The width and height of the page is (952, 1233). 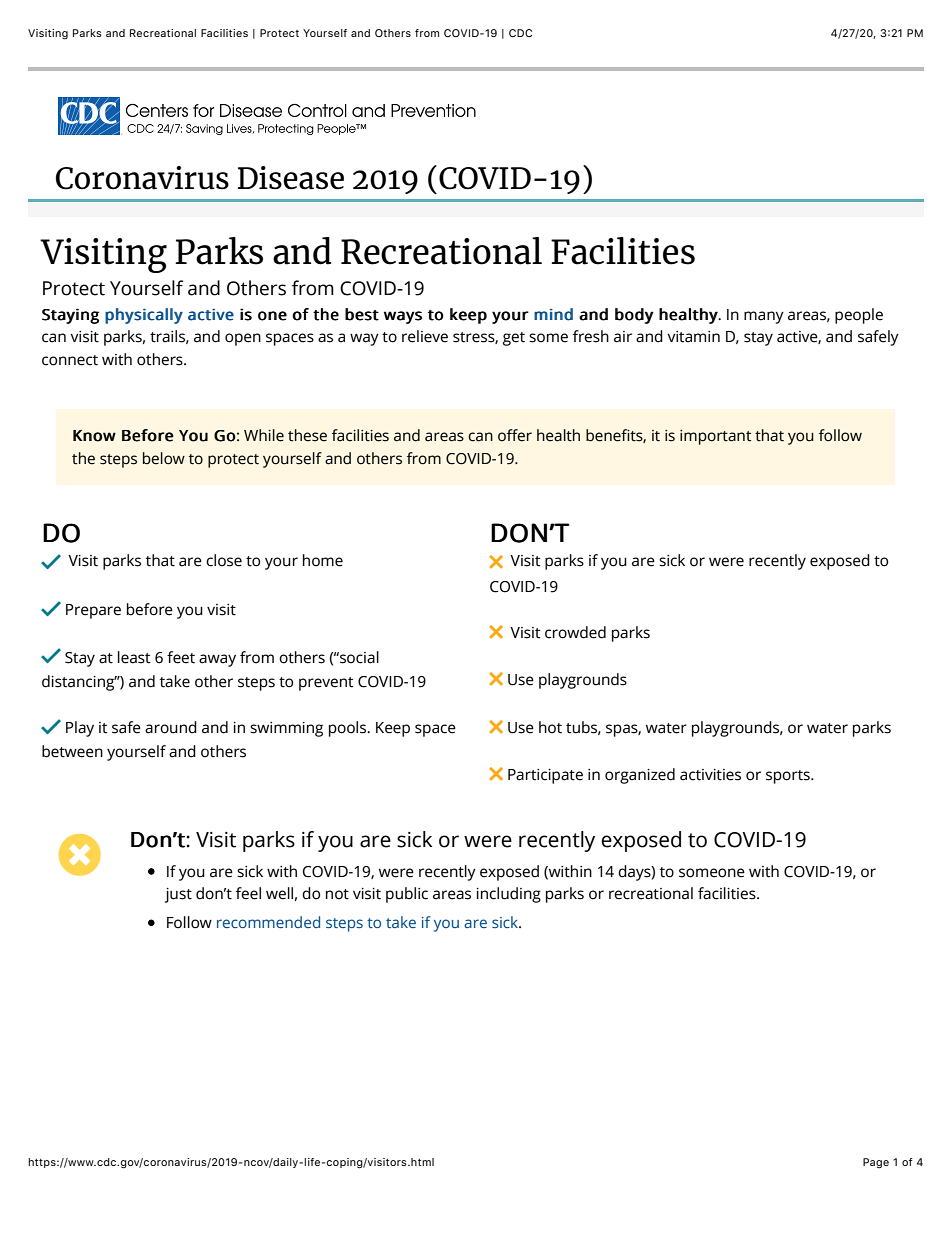 What do you see at coordinates (268, 922) in the page?
I see `recommended` at bounding box center [268, 922].
